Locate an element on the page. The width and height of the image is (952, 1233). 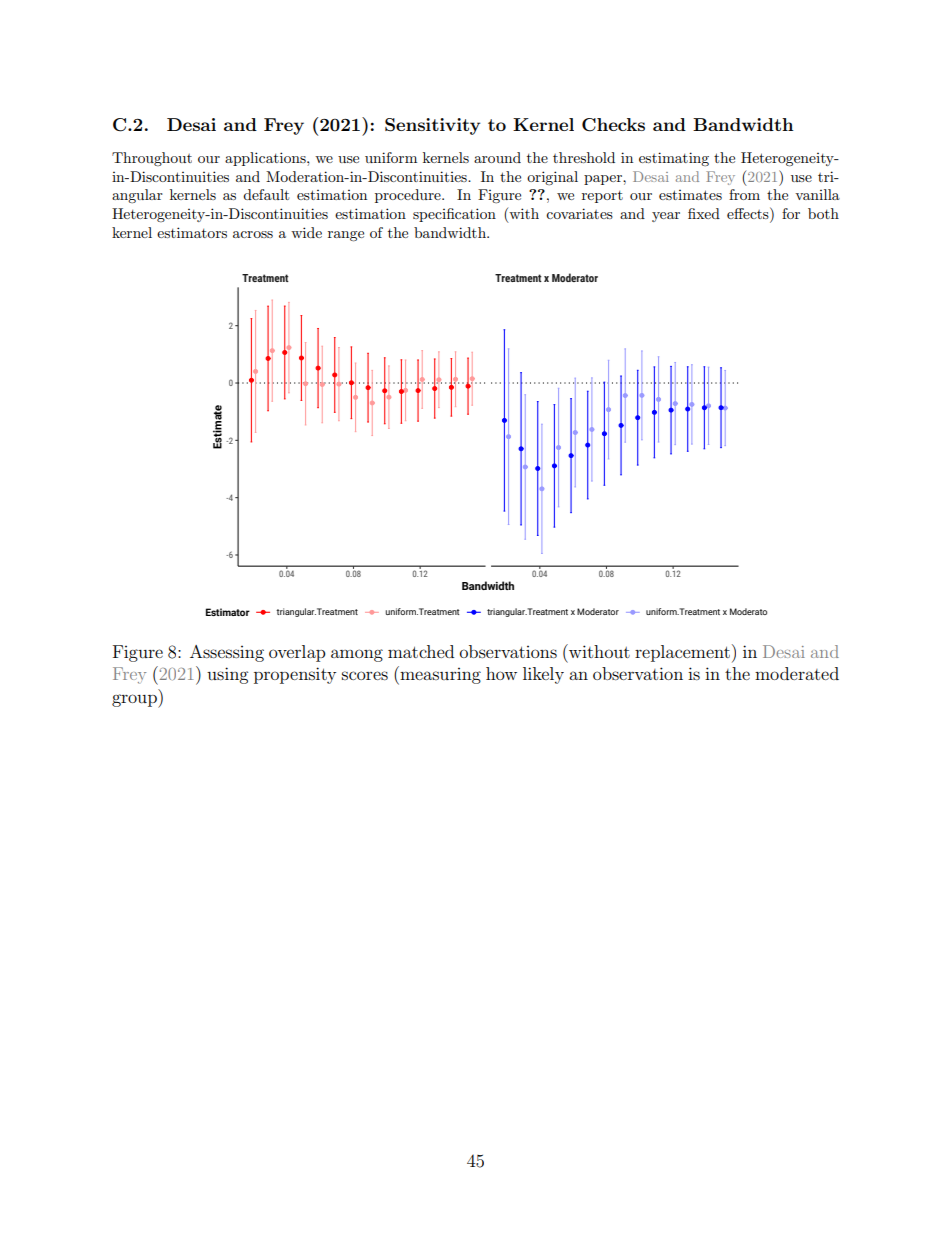
replacement is located at coordinates (682, 653).
